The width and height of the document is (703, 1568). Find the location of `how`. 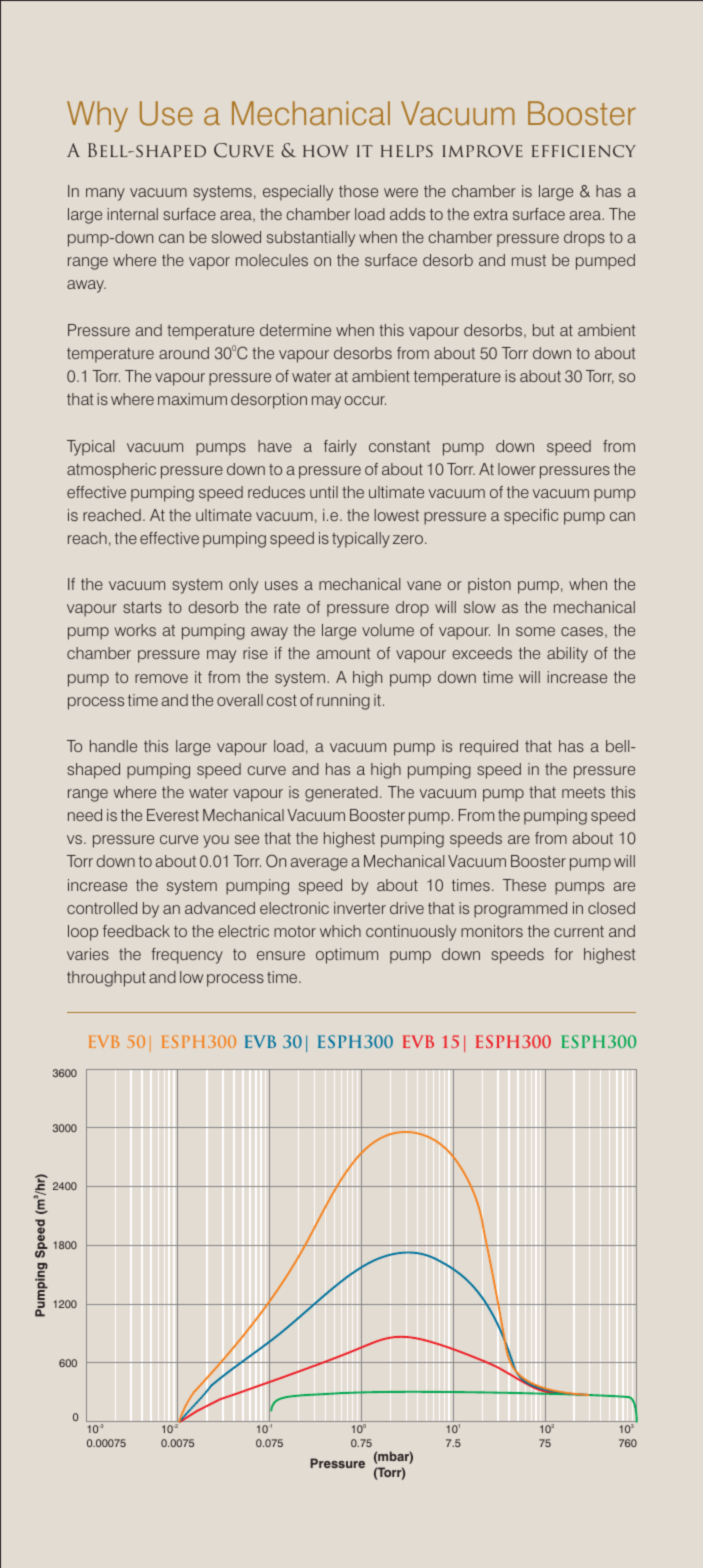

how is located at coordinates (326, 151).
